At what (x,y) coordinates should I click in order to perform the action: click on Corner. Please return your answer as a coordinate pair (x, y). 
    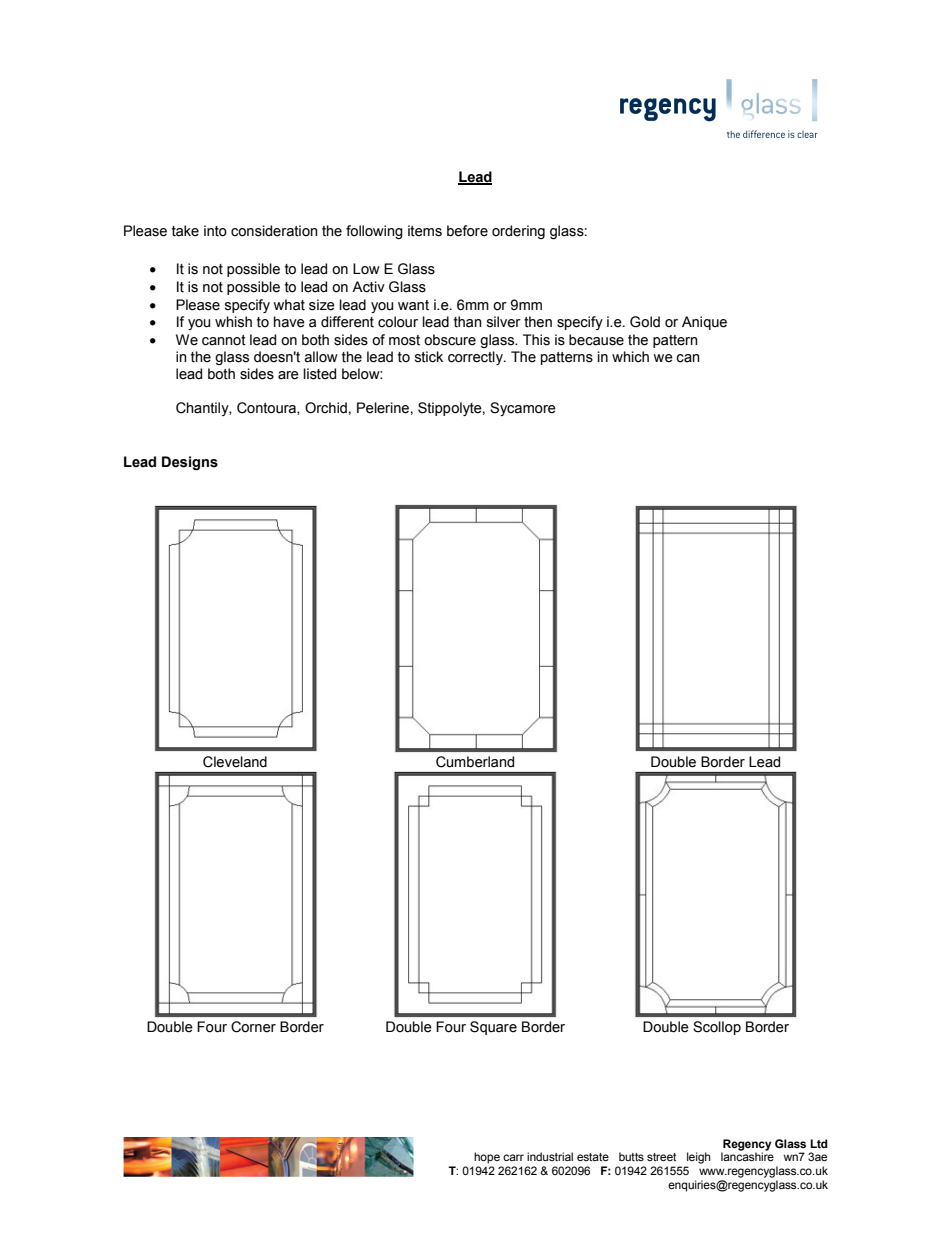
    Looking at the image, I should click on (253, 1027).
